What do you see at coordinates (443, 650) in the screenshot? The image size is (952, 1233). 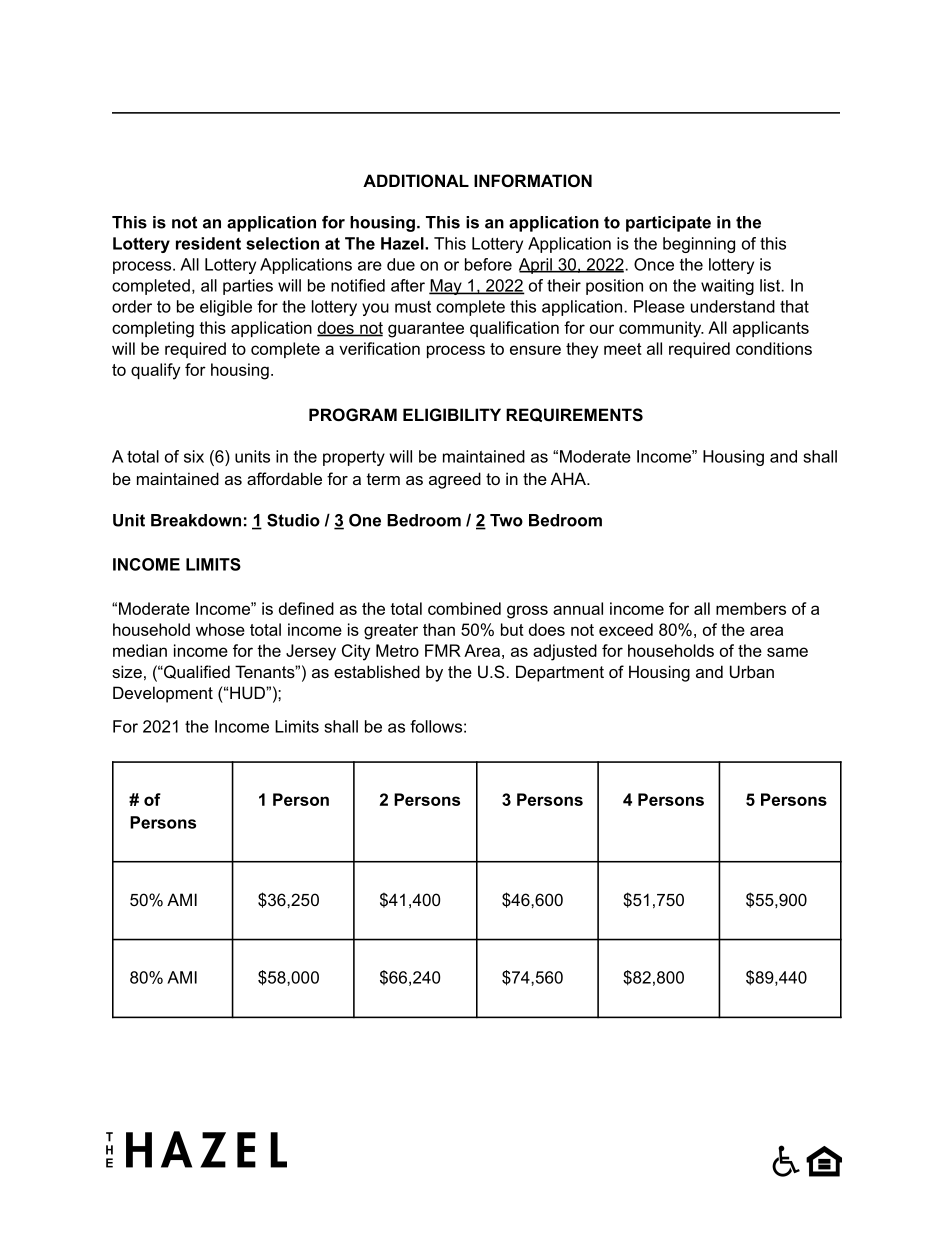 I see `FMR` at bounding box center [443, 650].
